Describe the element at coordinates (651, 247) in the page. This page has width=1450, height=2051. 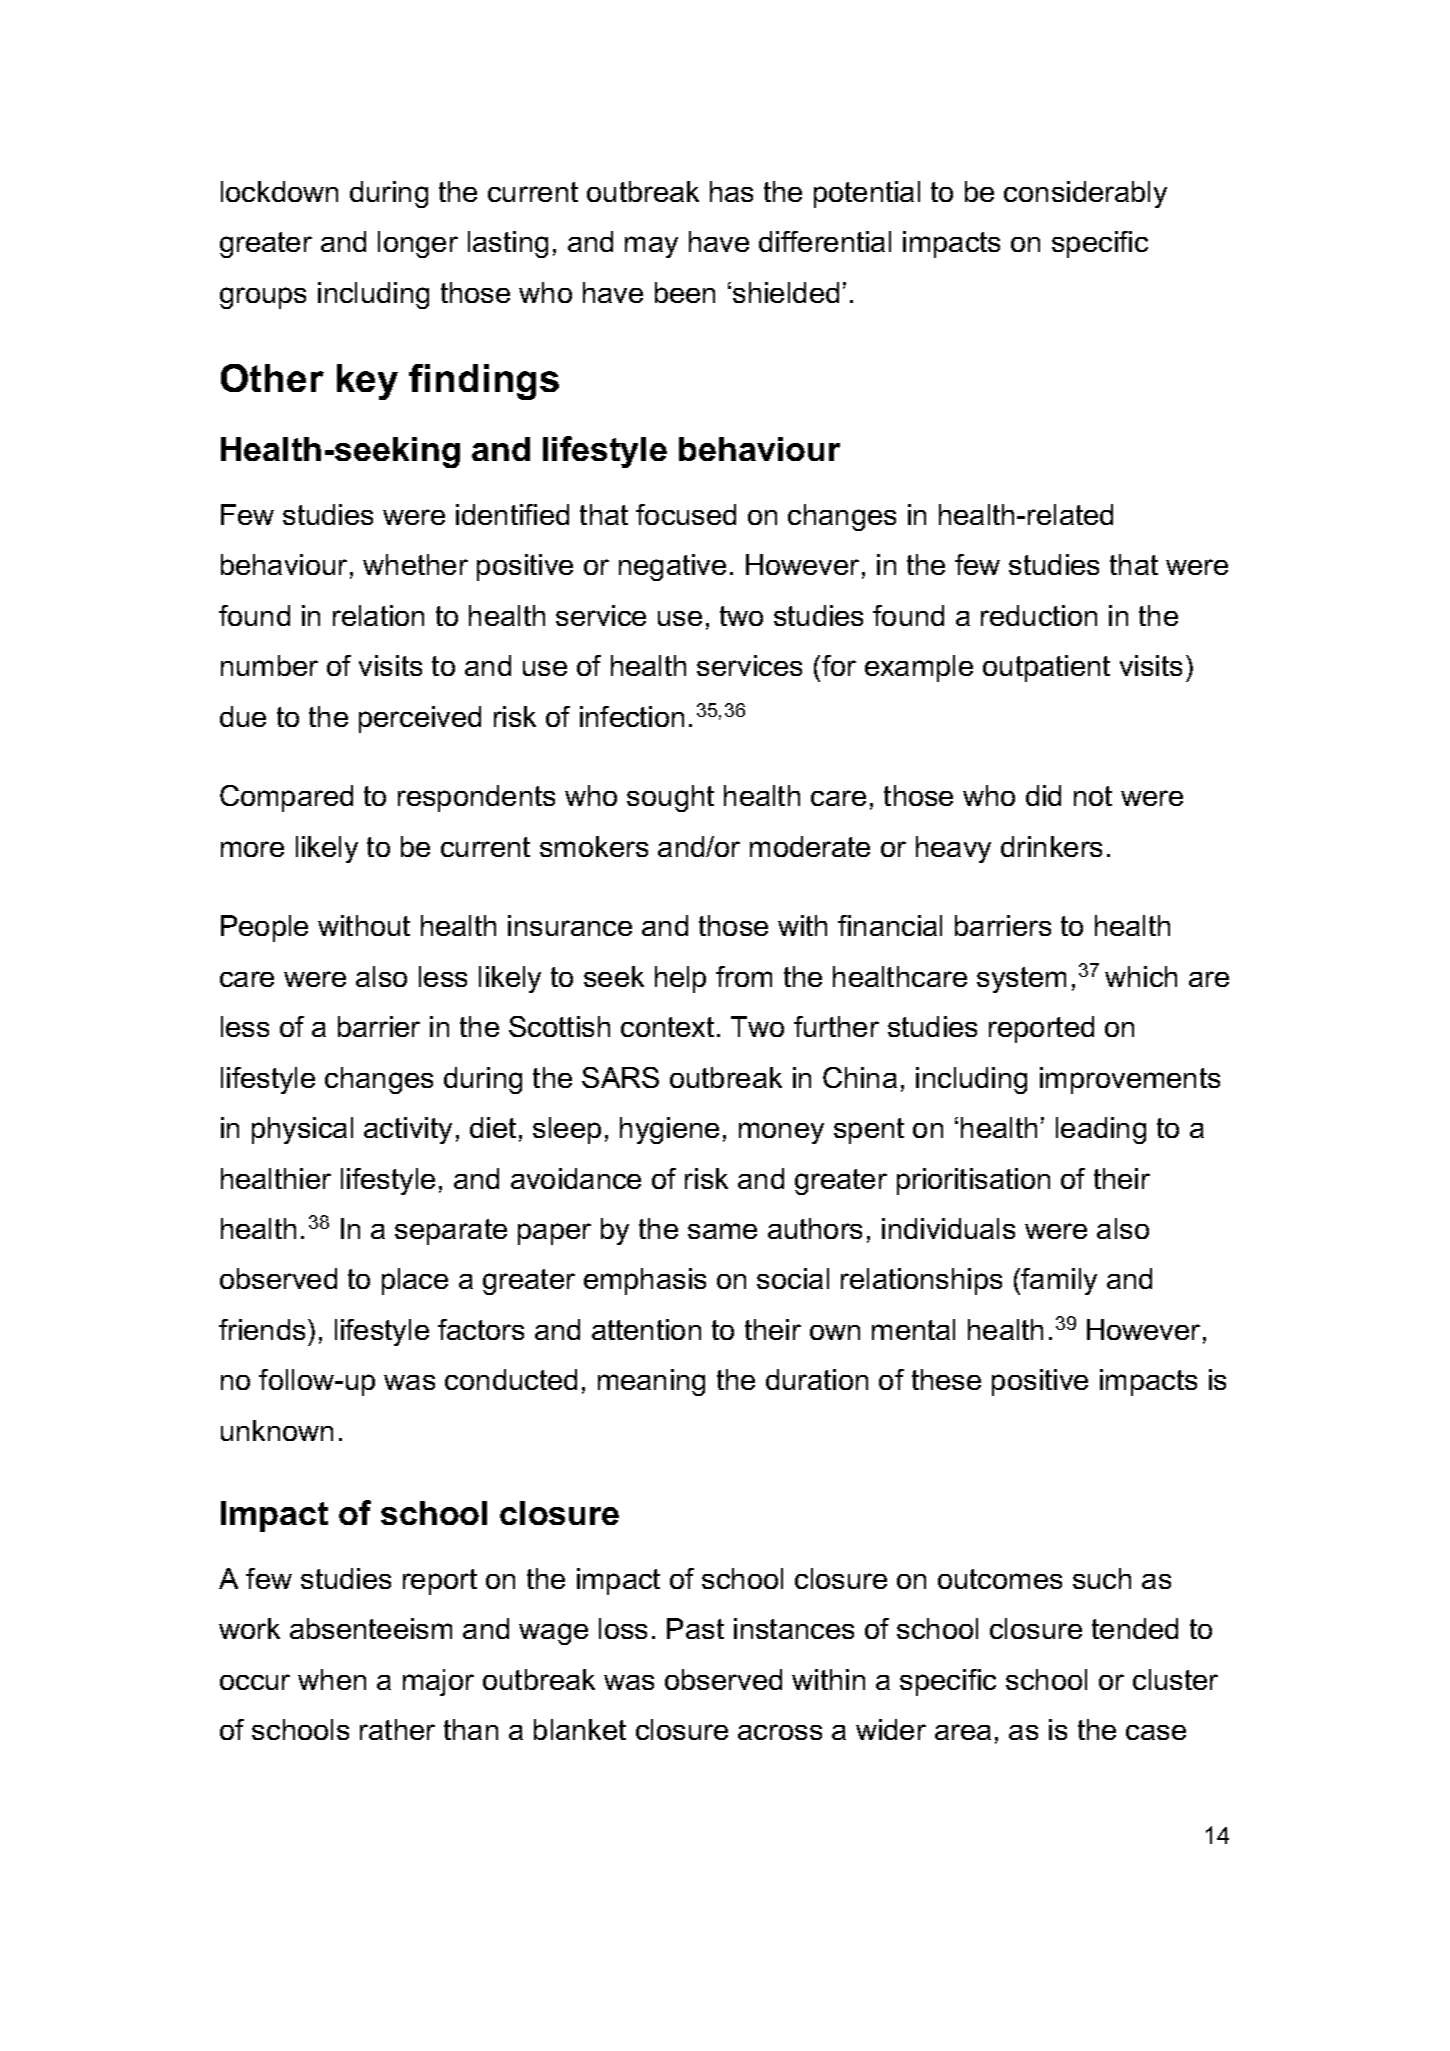
I see `may` at that location.
